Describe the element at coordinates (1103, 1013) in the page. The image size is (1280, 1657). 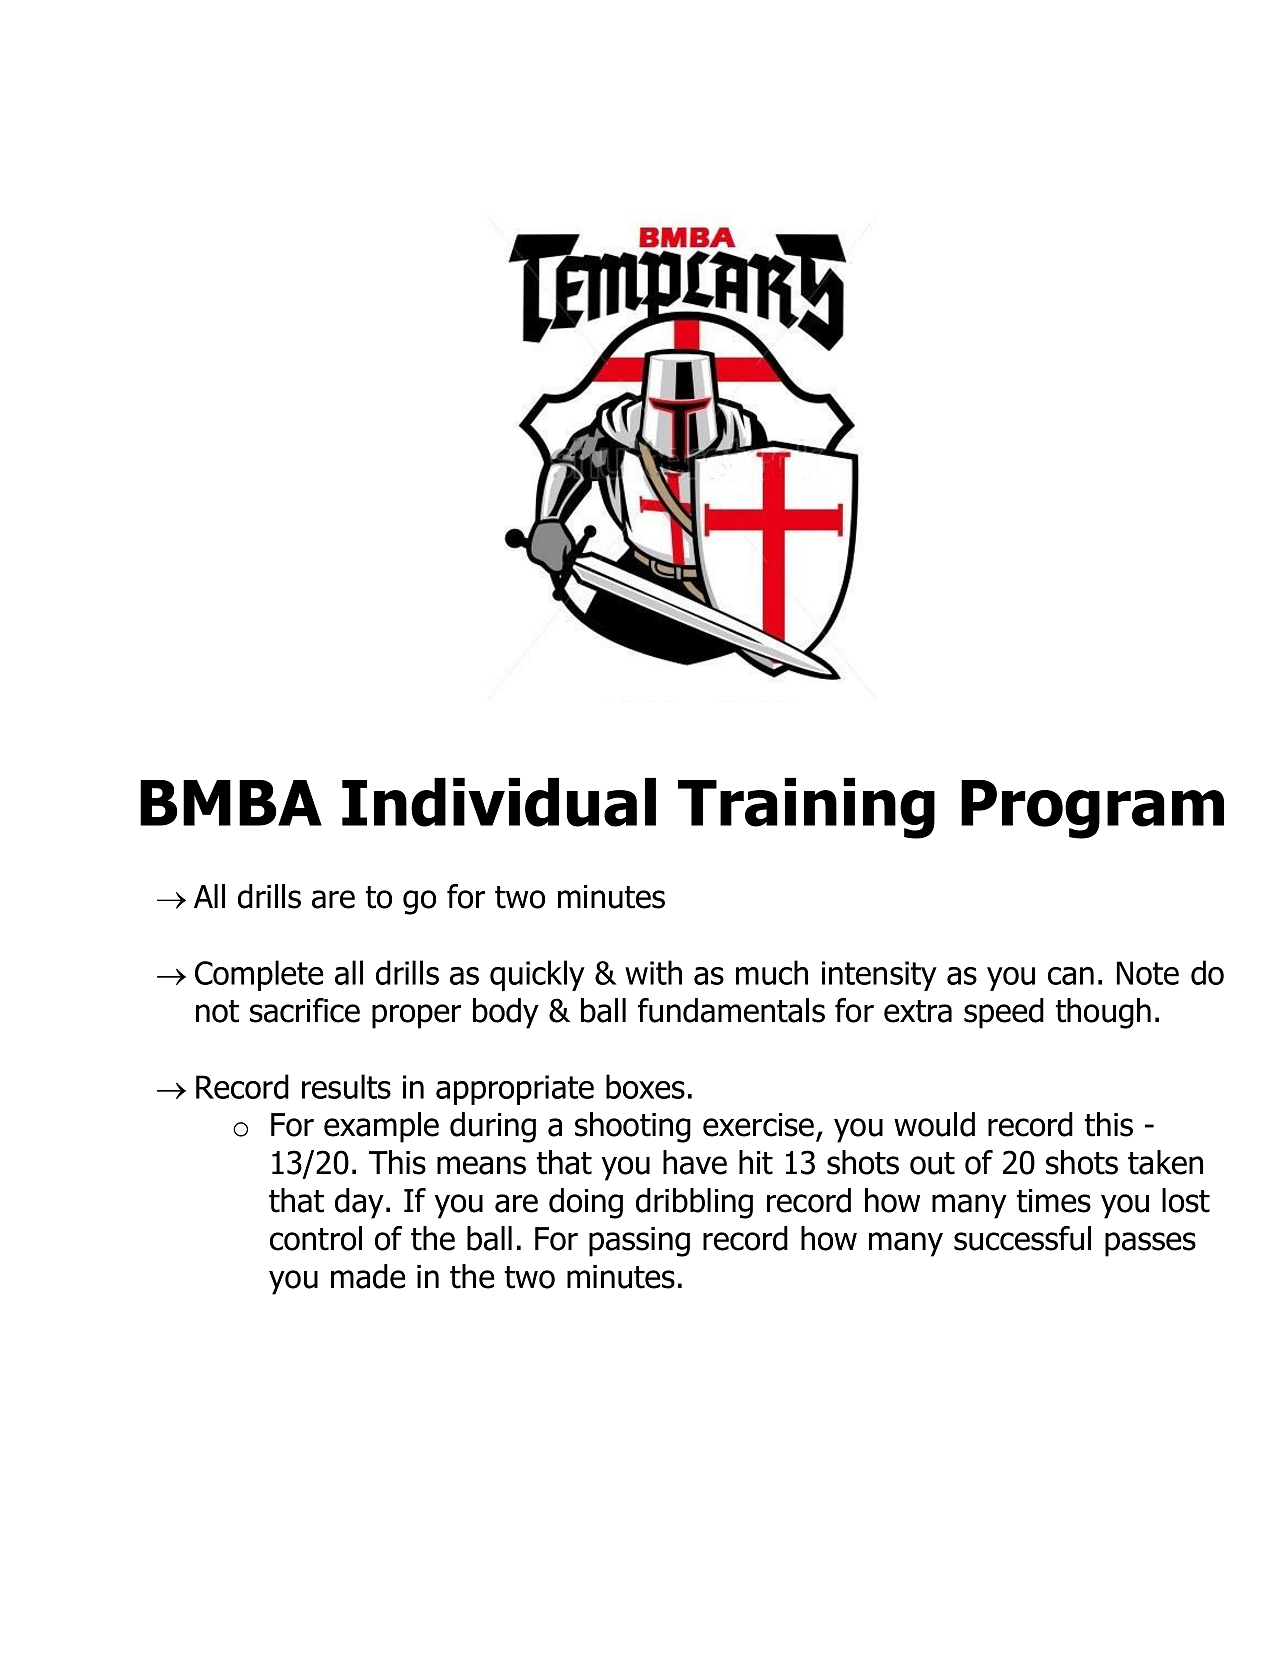
I see `though` at that location.
